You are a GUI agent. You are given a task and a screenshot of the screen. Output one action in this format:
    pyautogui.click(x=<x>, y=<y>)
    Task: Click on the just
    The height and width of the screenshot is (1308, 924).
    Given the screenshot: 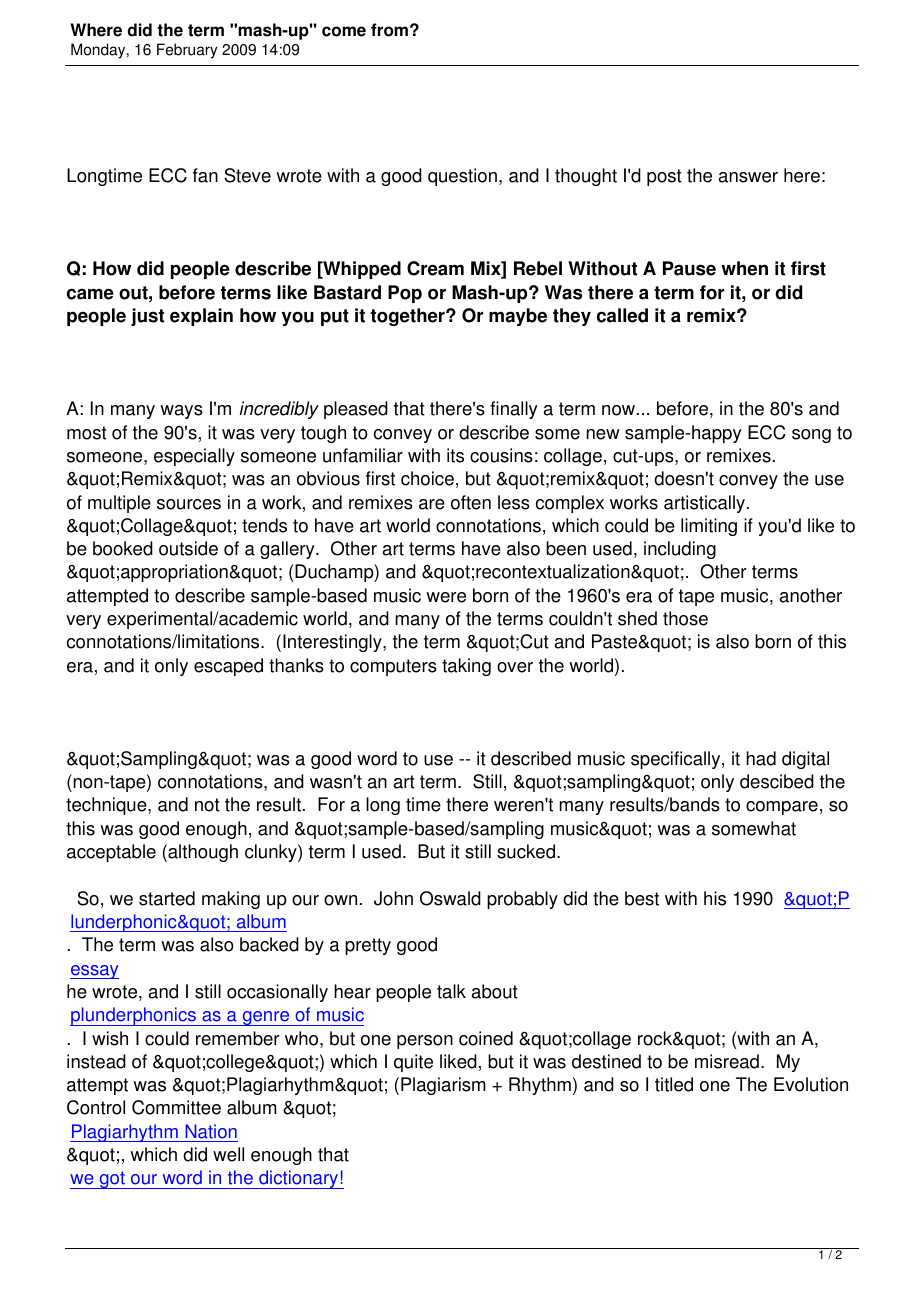 What is the action you would take?
    pyautogui.click(x=147, y=317)
